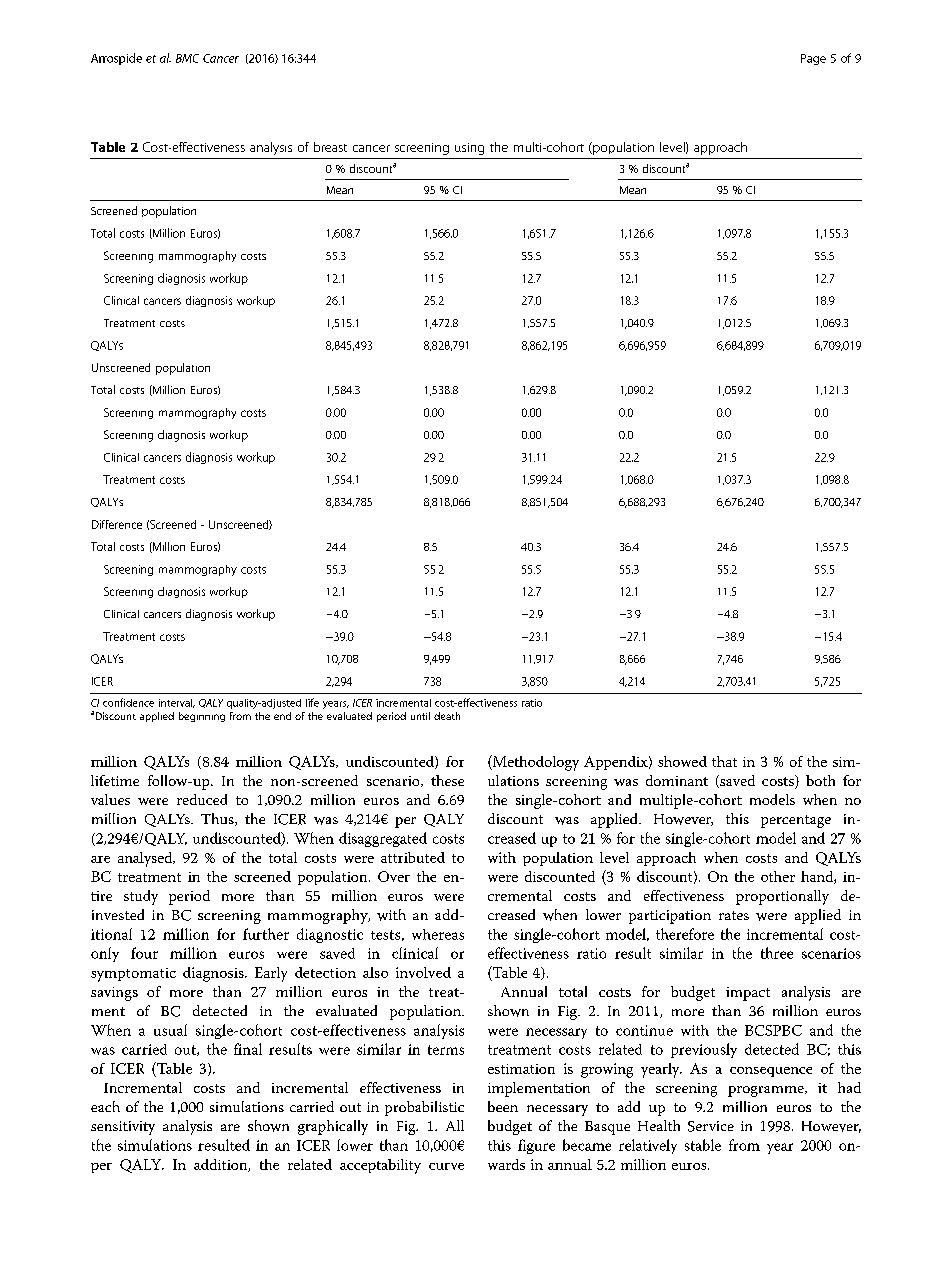 This document has height=1265, width=952. Describe the element at coordinates (413, 857) in the document. I see `attributed` at that location.
